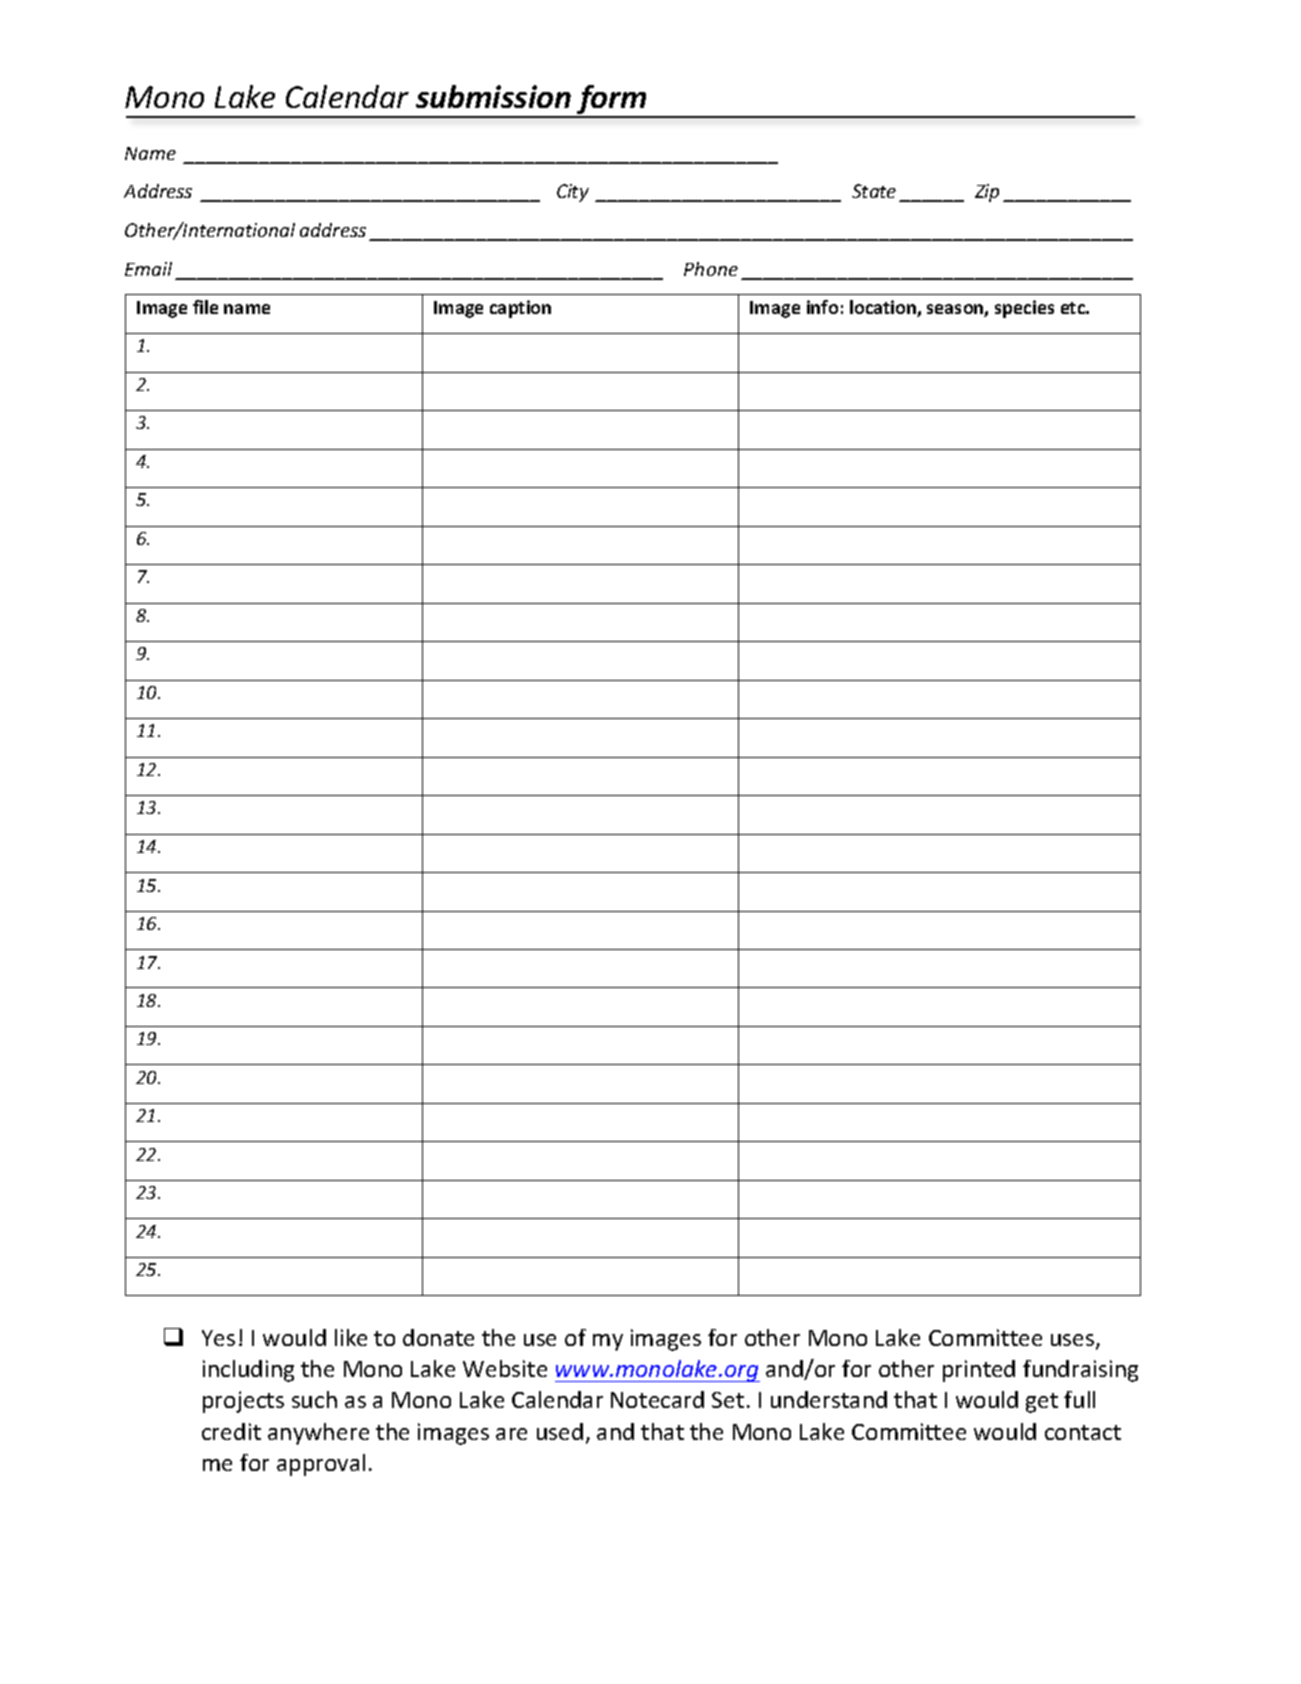 This image has height=1684, width=1301. What do you see at coordinates (148, 269) in the image?
I see `Email` at bounding box center [148, 269].
